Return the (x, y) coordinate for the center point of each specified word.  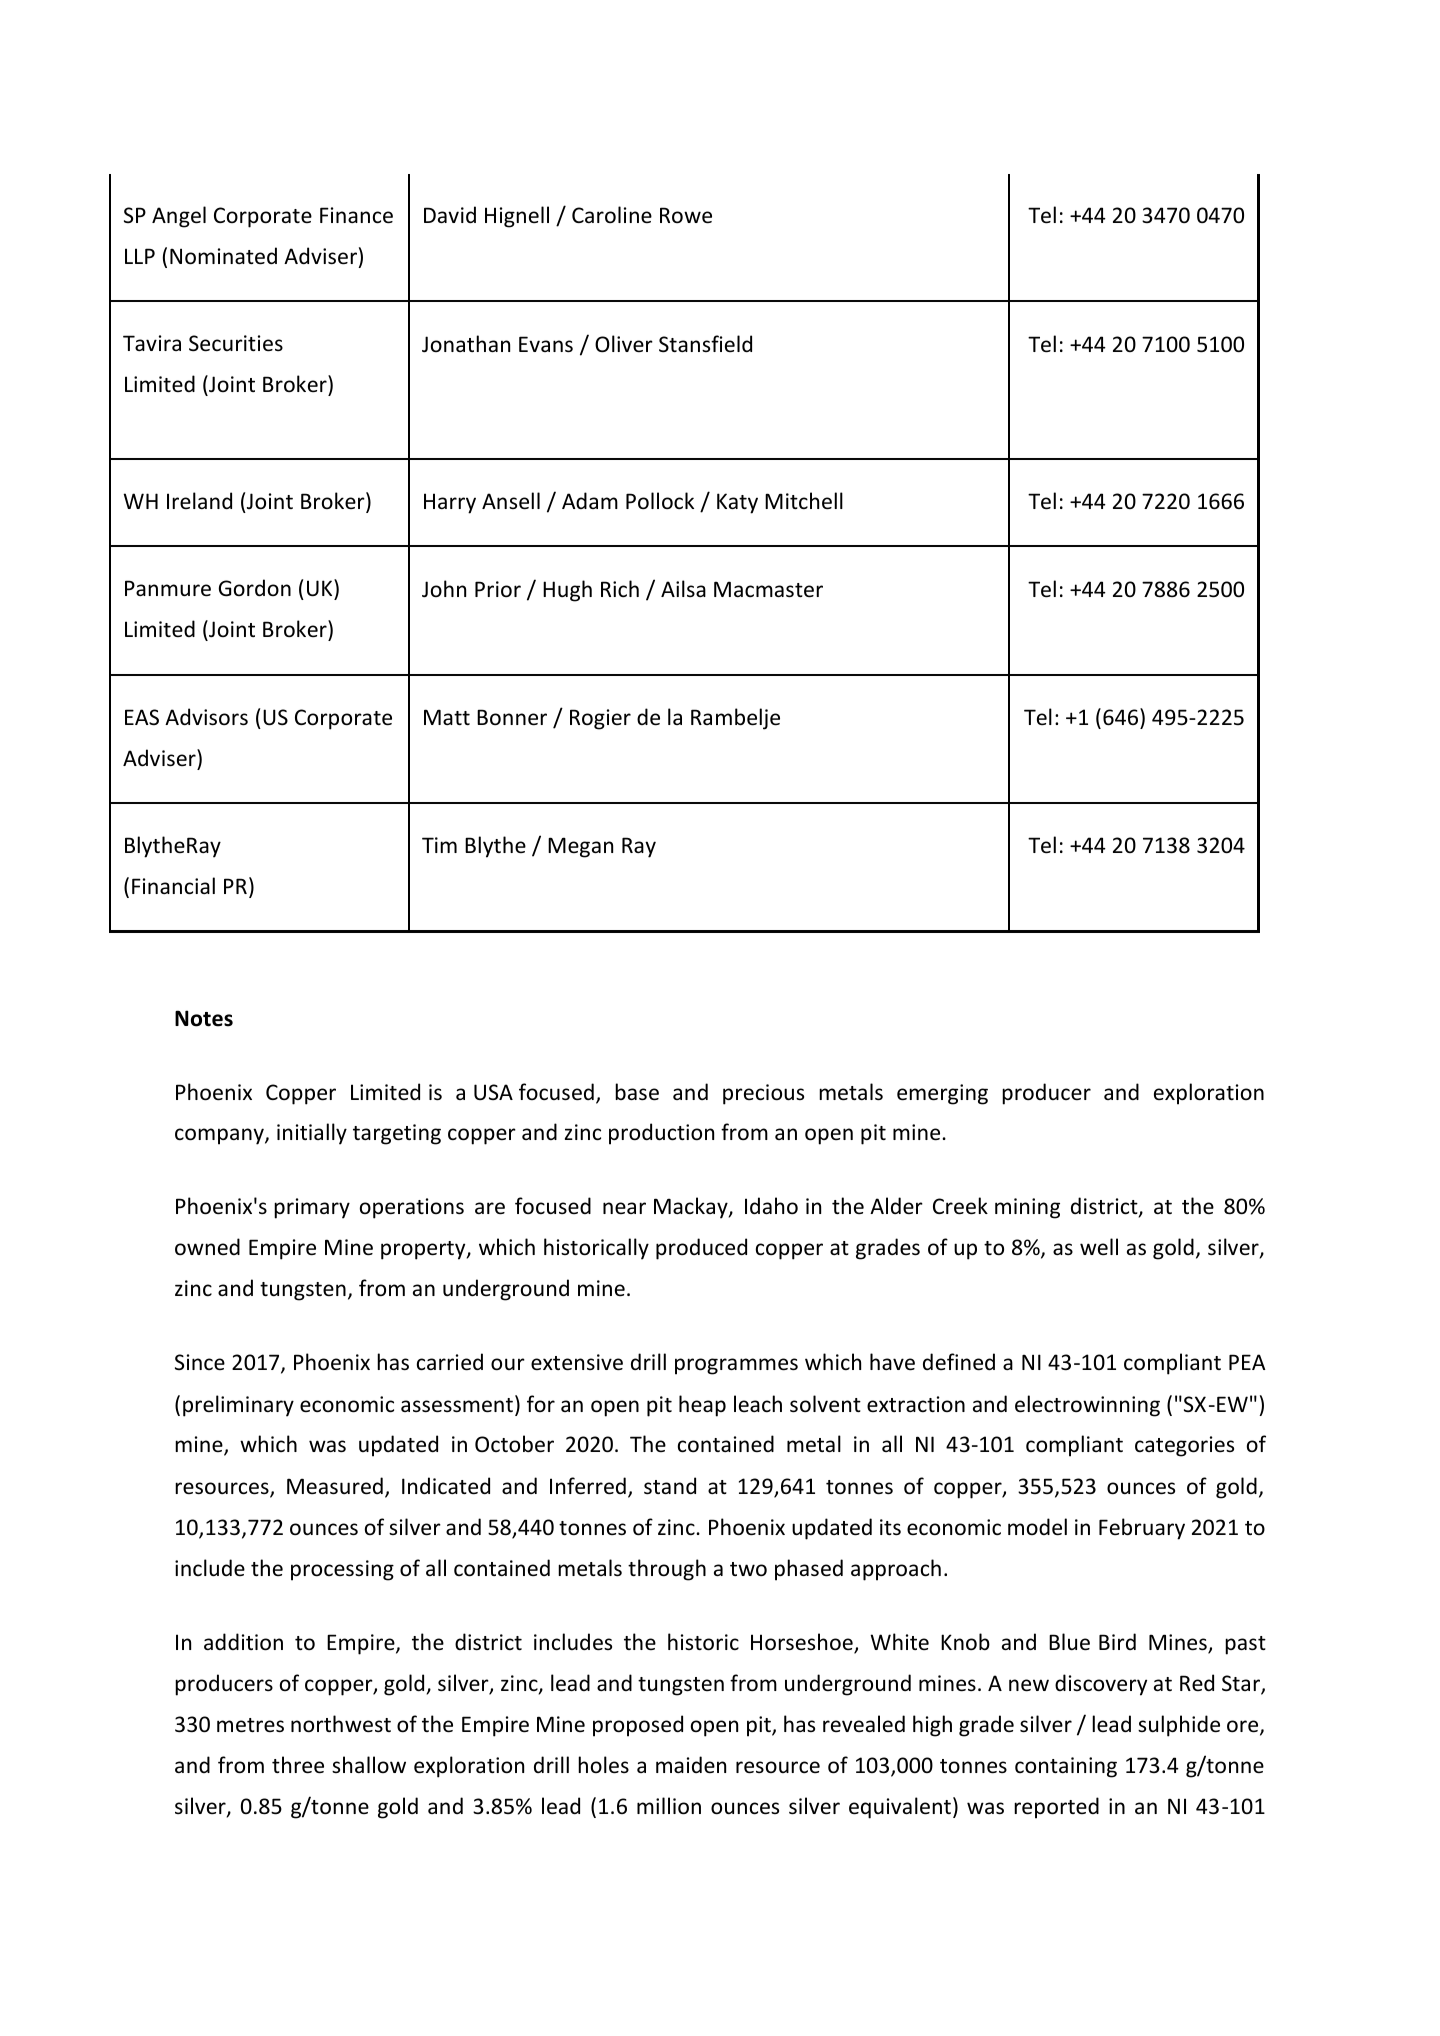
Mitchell (804, 501)
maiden (691, 1764)
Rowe (686, 215)
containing (1066, 1767)
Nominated (223, 256)
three (298, 1765)
